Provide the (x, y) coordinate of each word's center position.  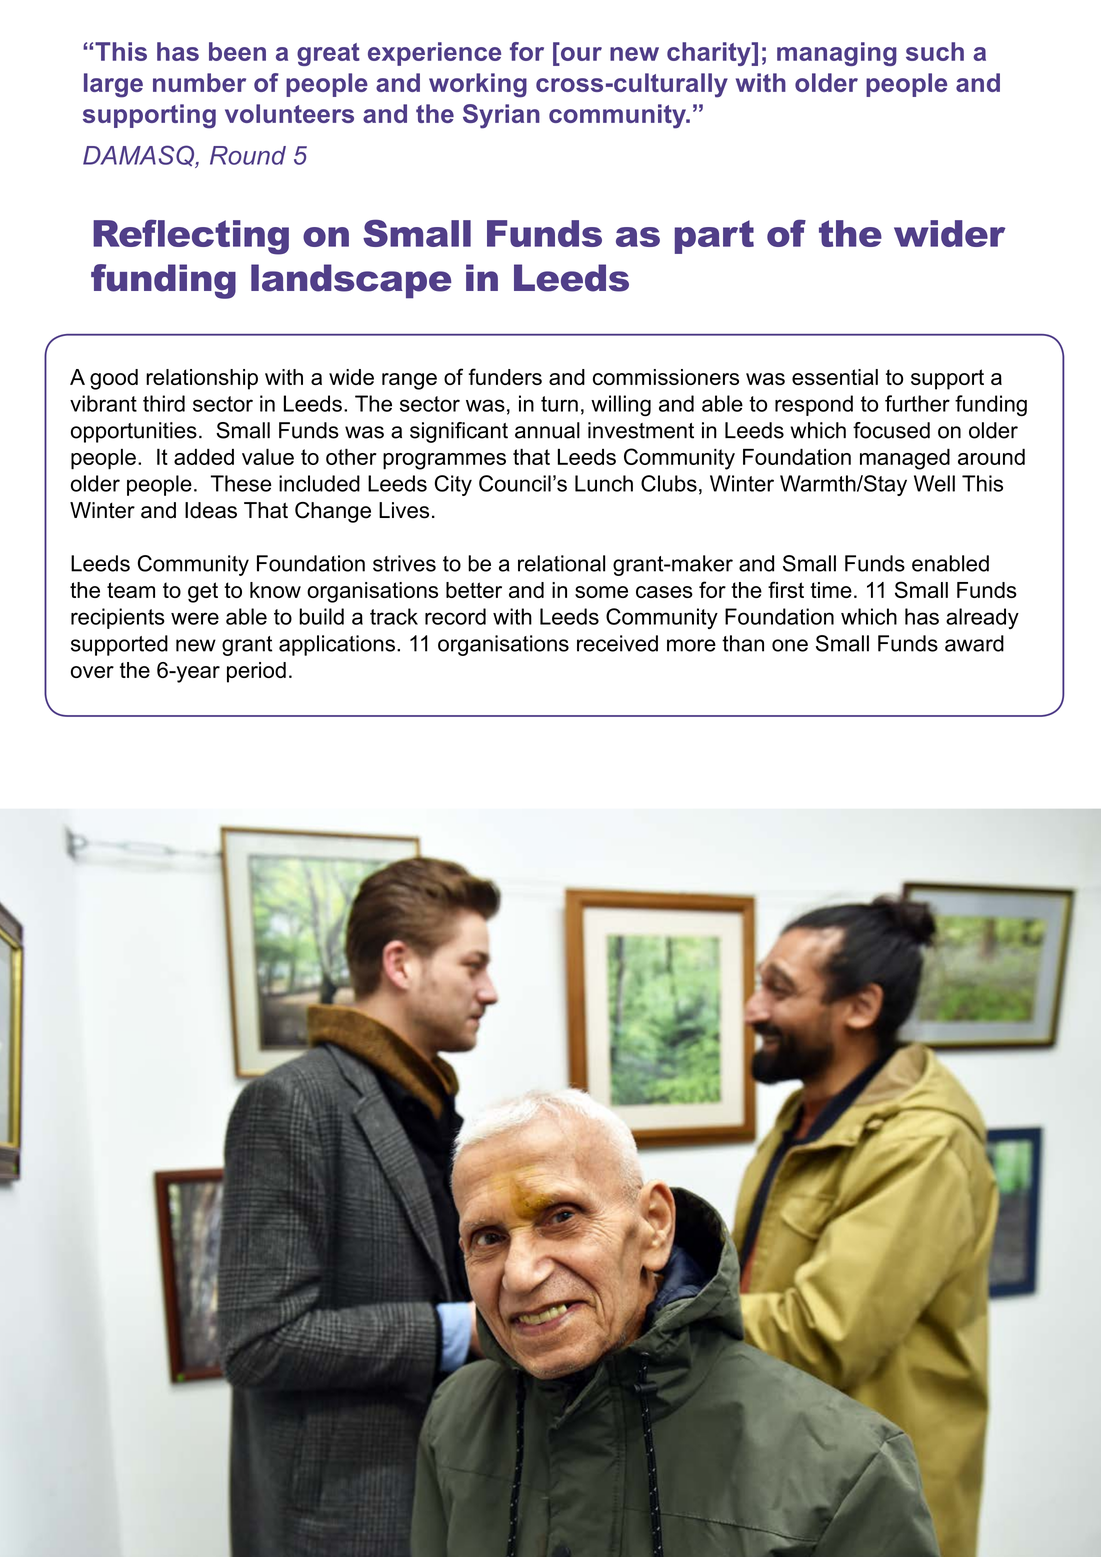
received (617, 643)
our (580, 55)
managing (837, 54)
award (974, 643)
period (256, 672)
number (199, 82)
